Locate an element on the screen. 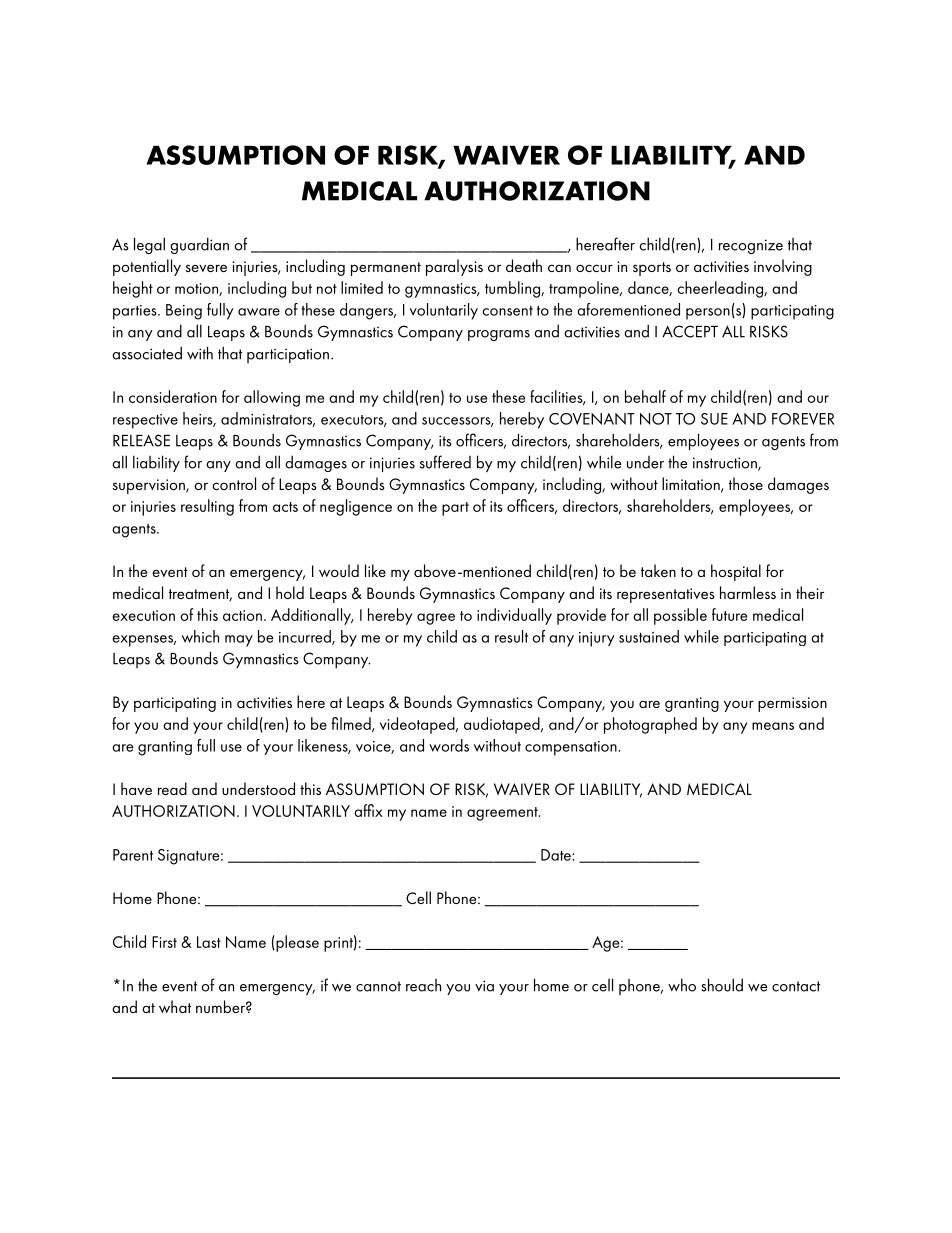 This screenshot has height=1233, width=952. which is located at coordinates (200, 636).
